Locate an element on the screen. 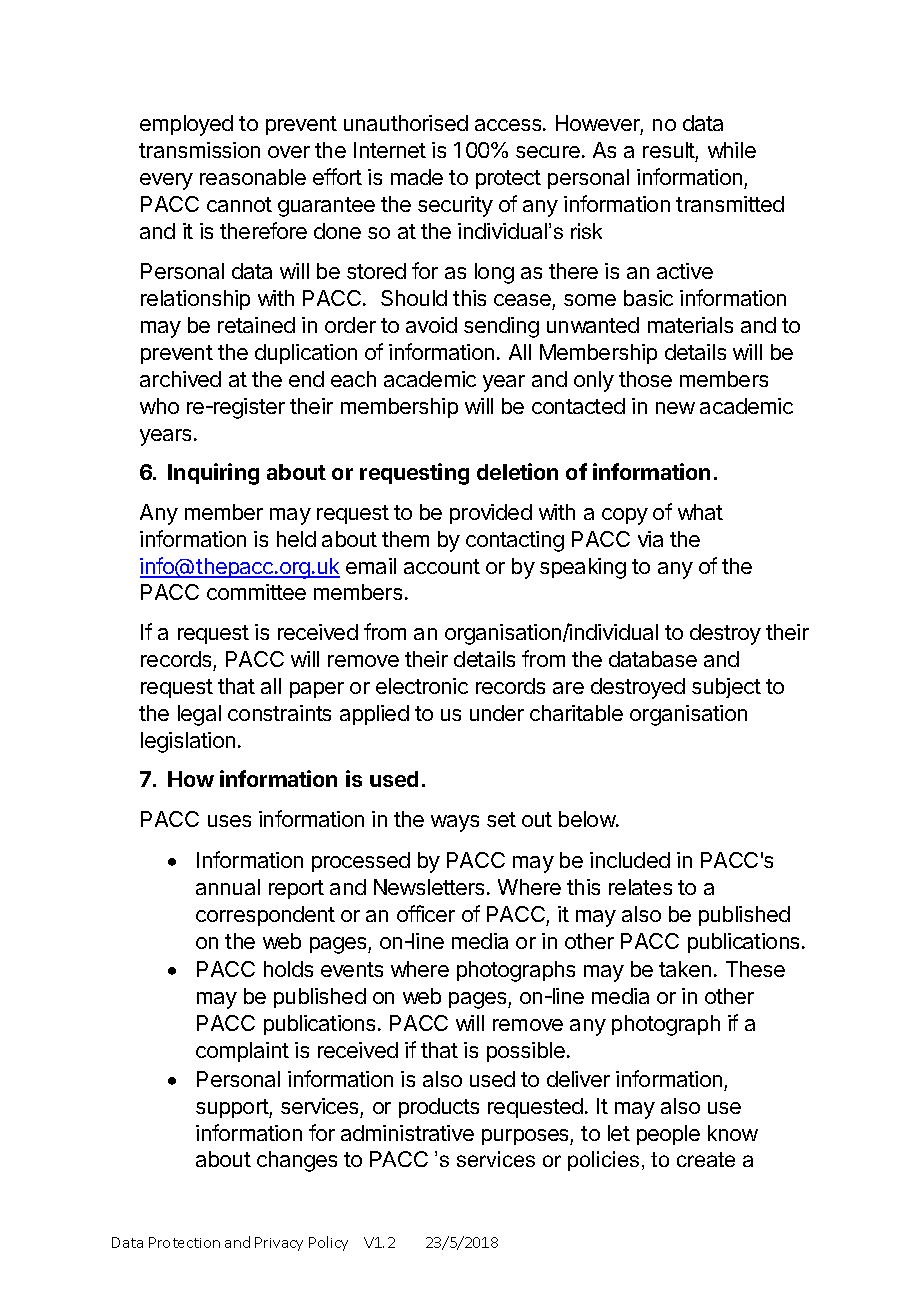 This screenshot has width=924, height=1308. create is located at coordinates (706, 1159).
